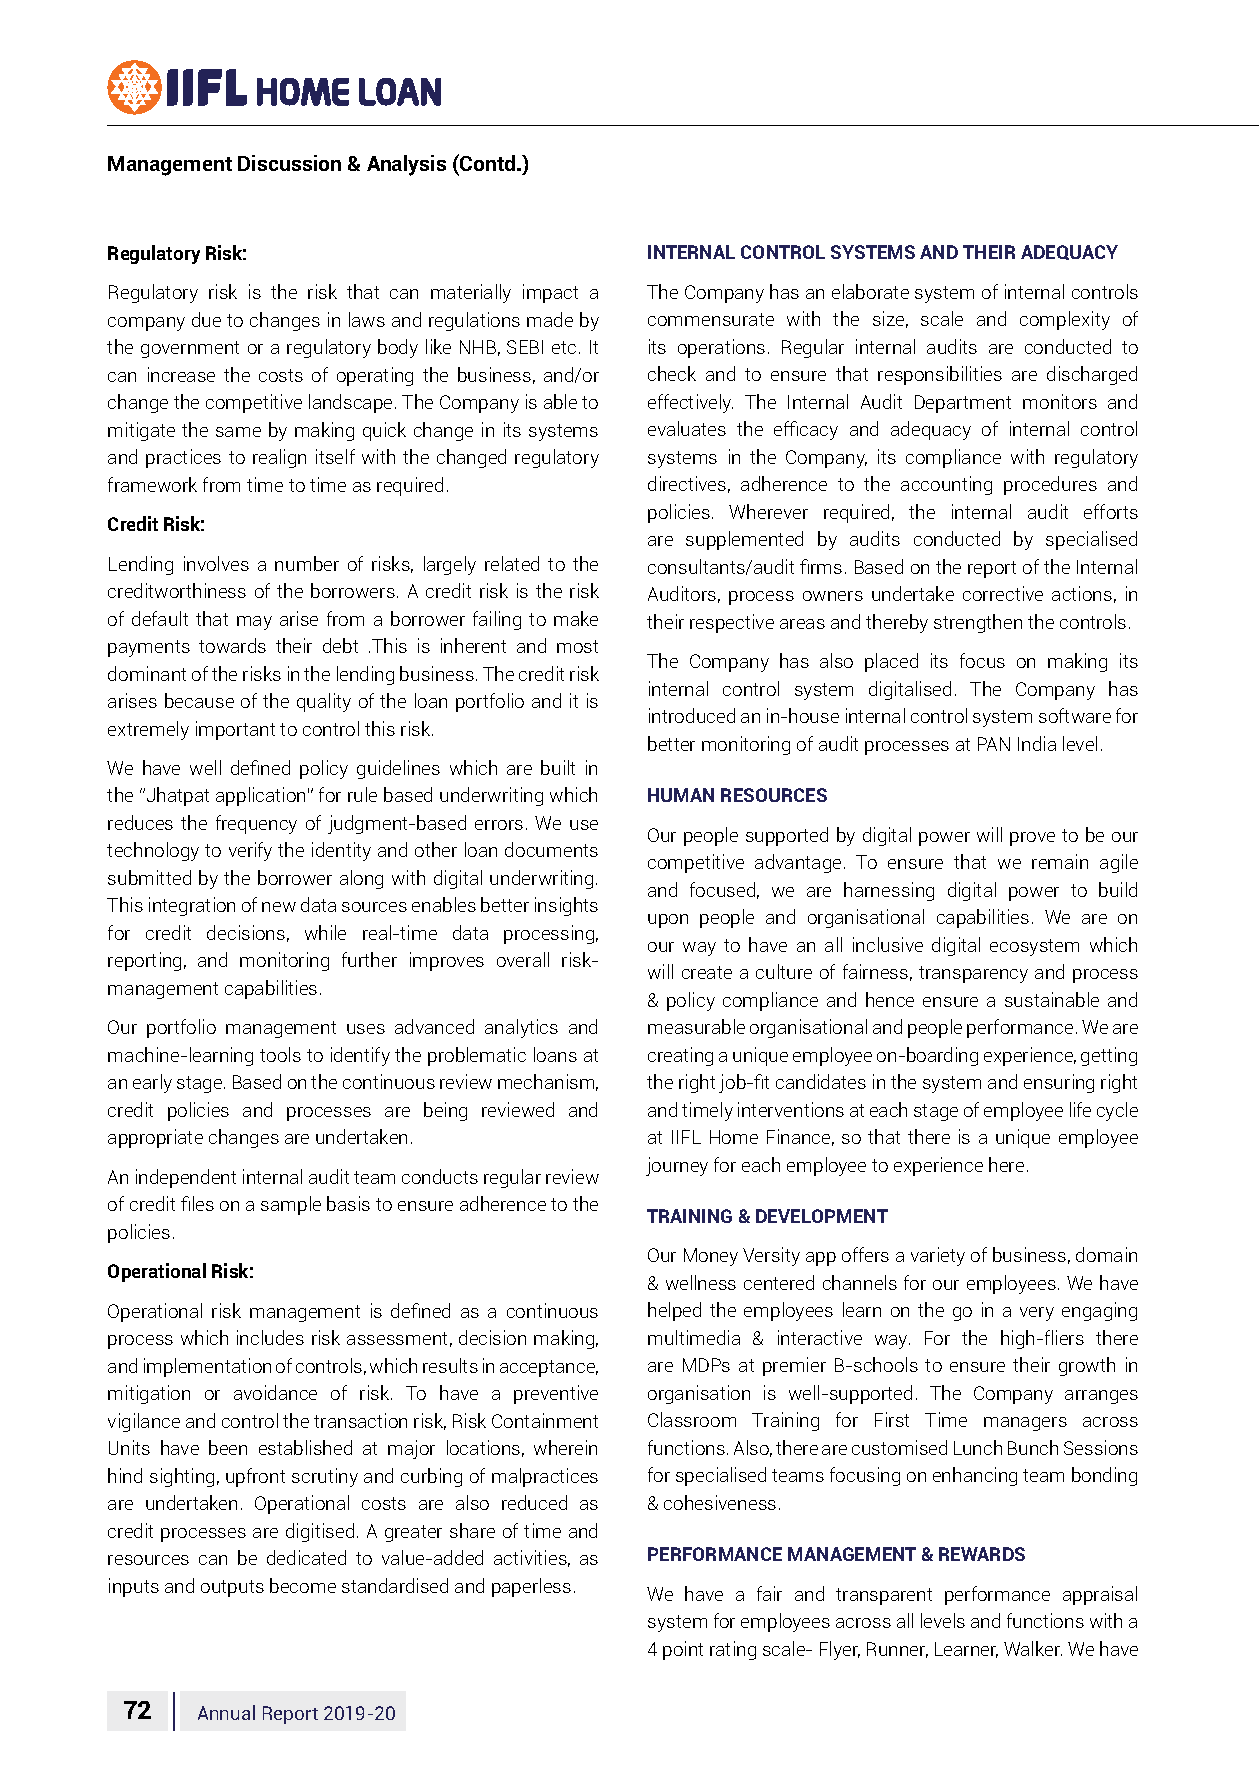 Image resolution: width=1259 pixels, height=1781 pixels. Describe the element at coordinates (226, 1712) in the screenshot. I see `Annual` at that location.
